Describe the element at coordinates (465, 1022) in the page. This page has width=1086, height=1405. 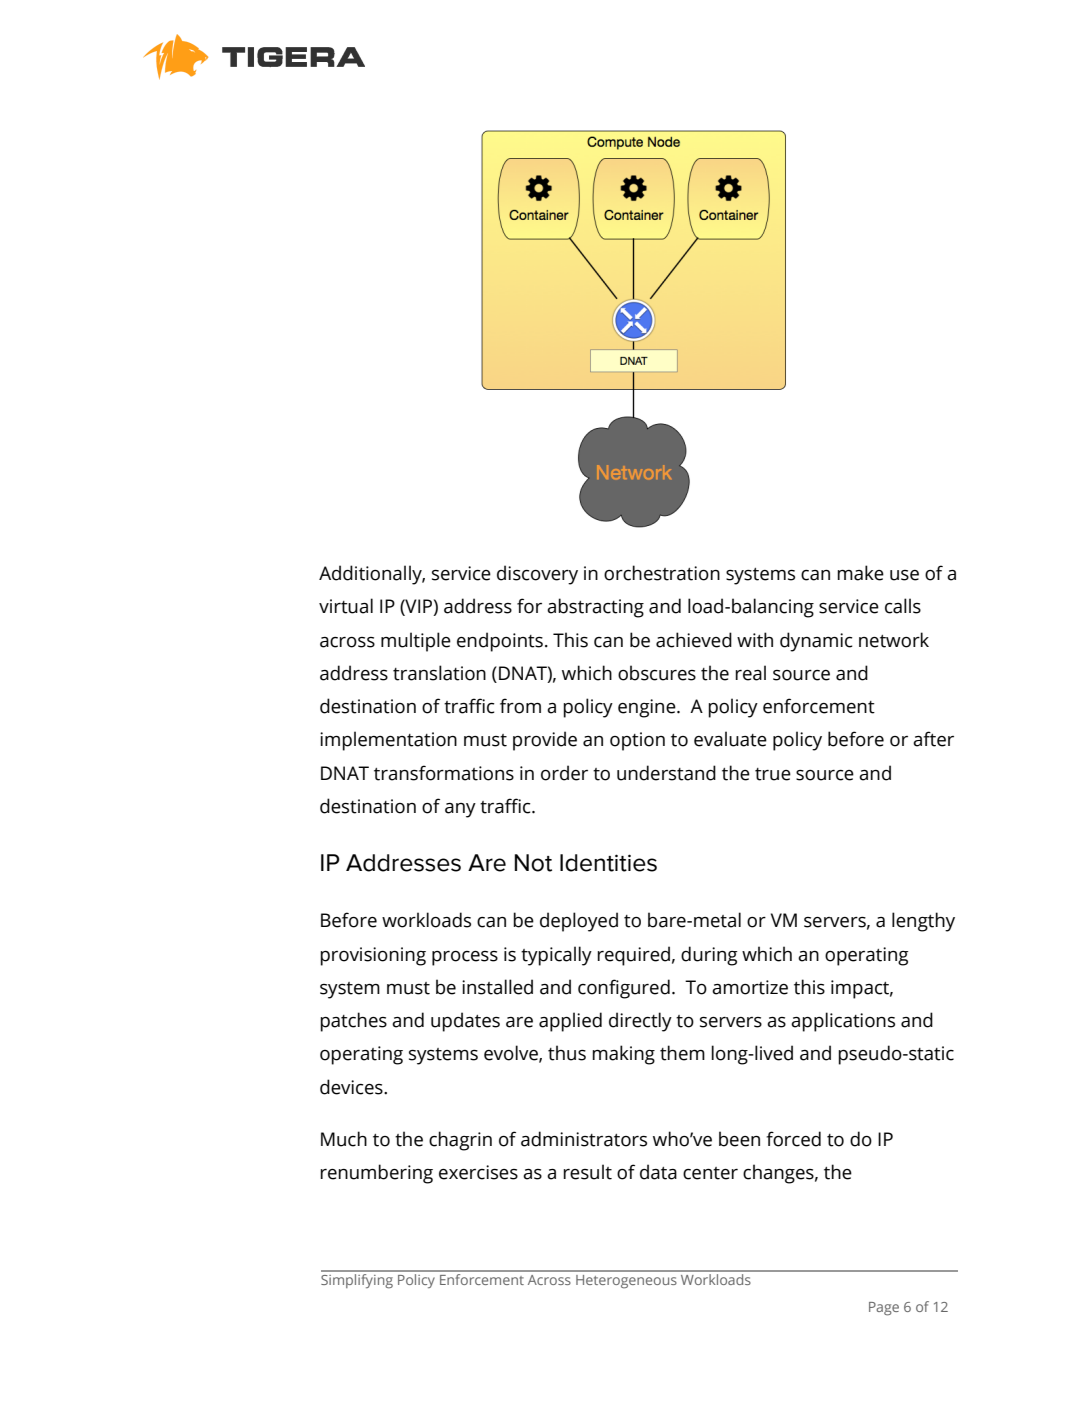
I see `updates` at that location.
